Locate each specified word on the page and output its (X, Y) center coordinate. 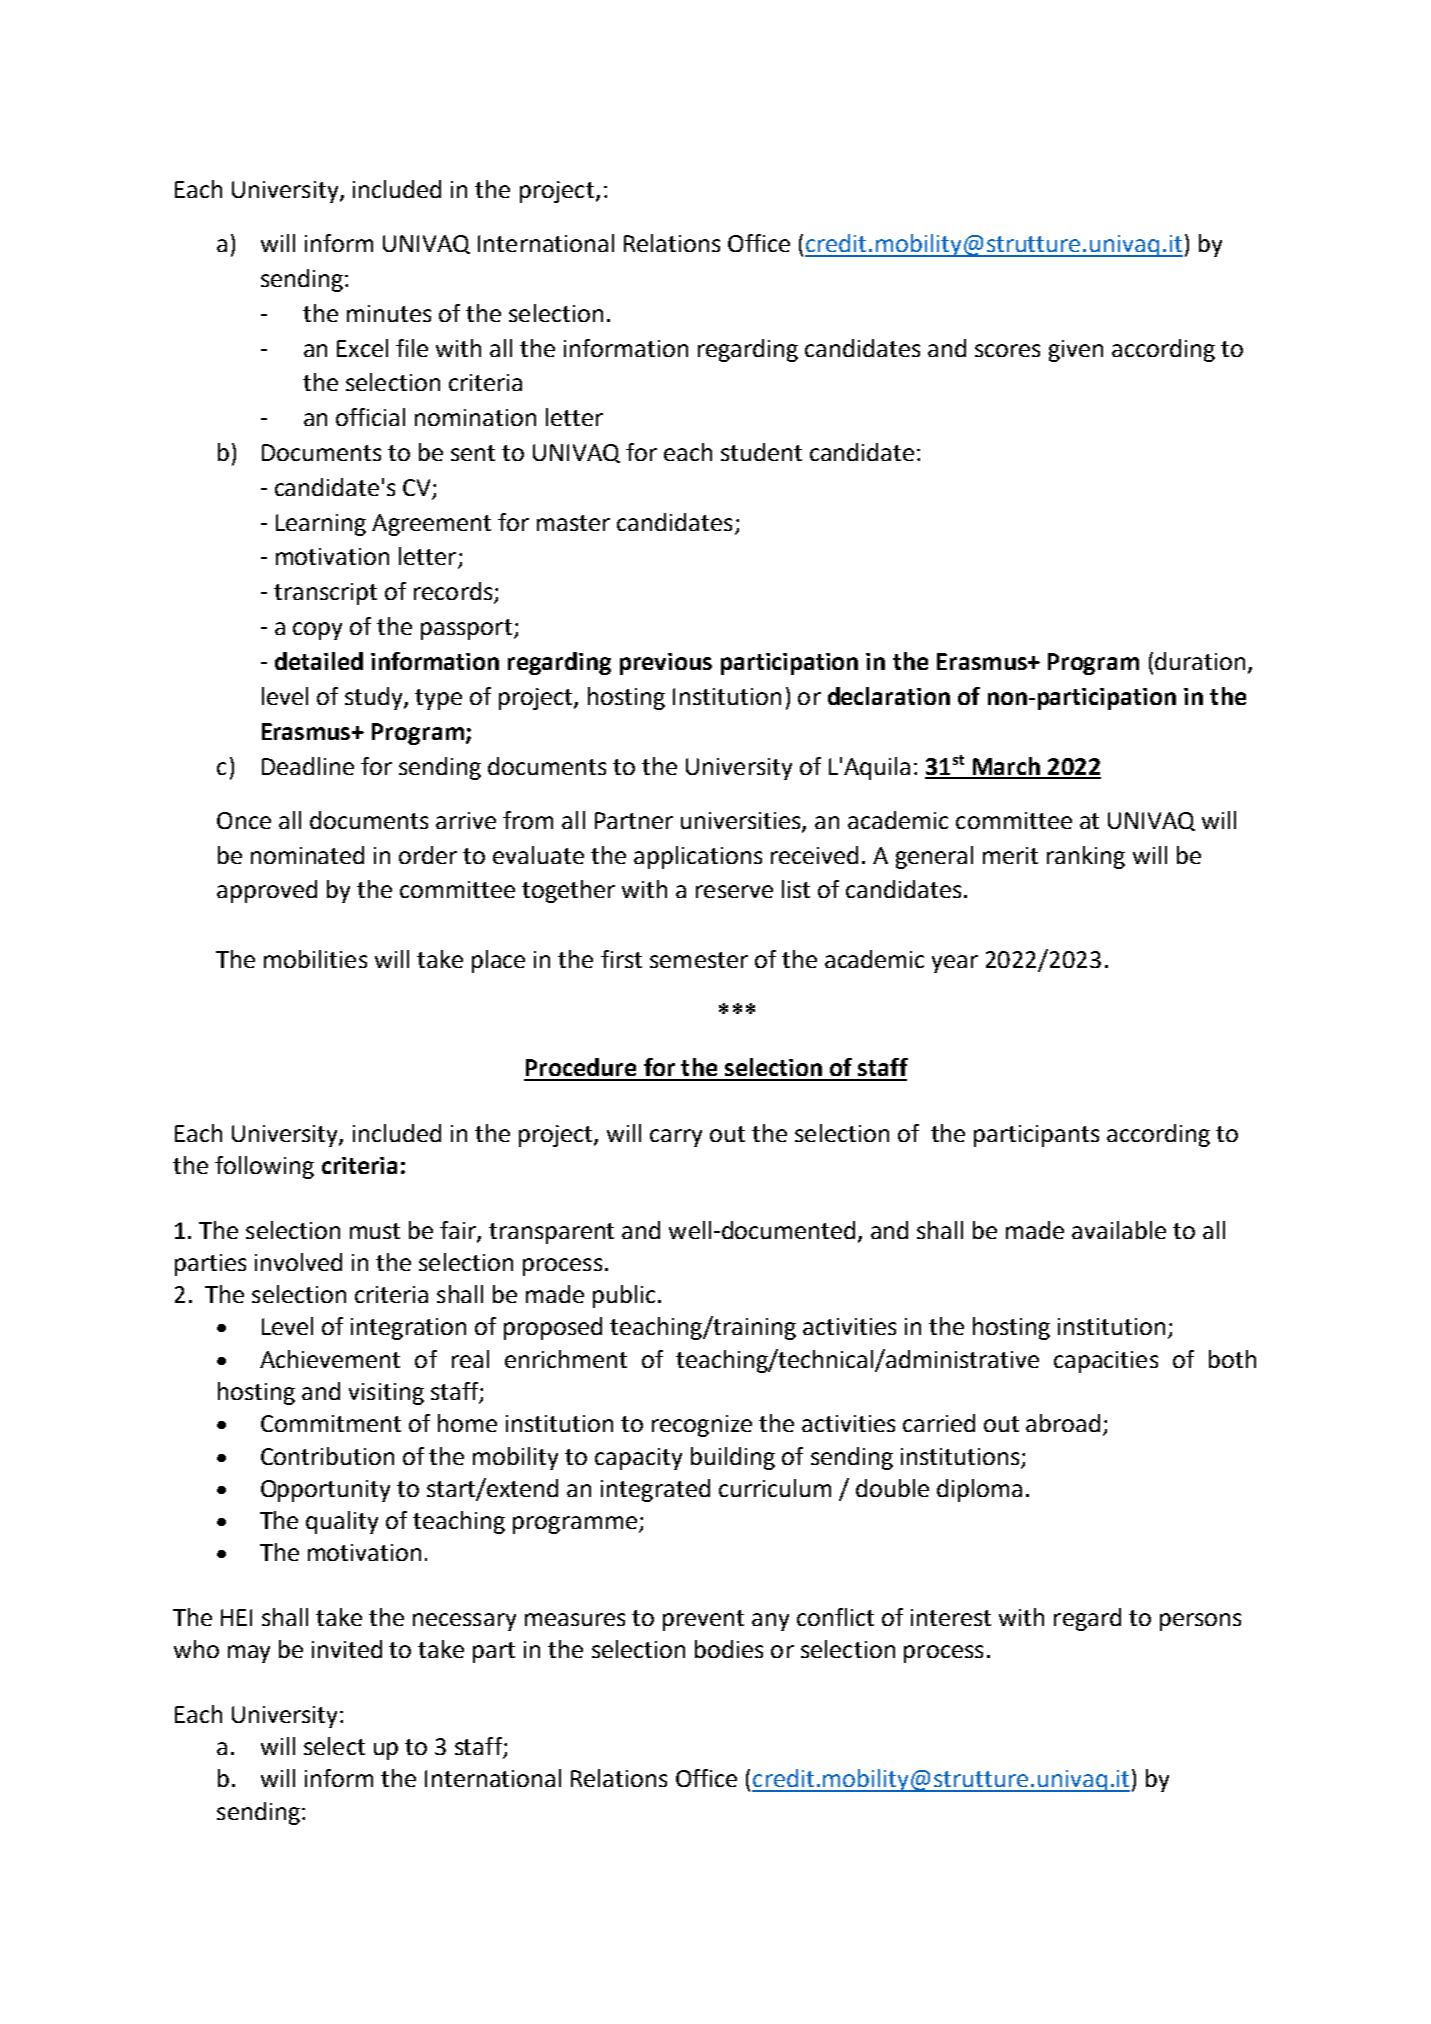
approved (267, 891)
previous (666, 664)
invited (347, 1649)
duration (1200, 661)
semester (699, 960)
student (761, 452)
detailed (319, 661)
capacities (1106, 1362)
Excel (362, 348)
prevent (703, 1620)
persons (1200, 1622)
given (1076, 351)
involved (298, 1262)
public (624, 1296)
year (955, 964)
